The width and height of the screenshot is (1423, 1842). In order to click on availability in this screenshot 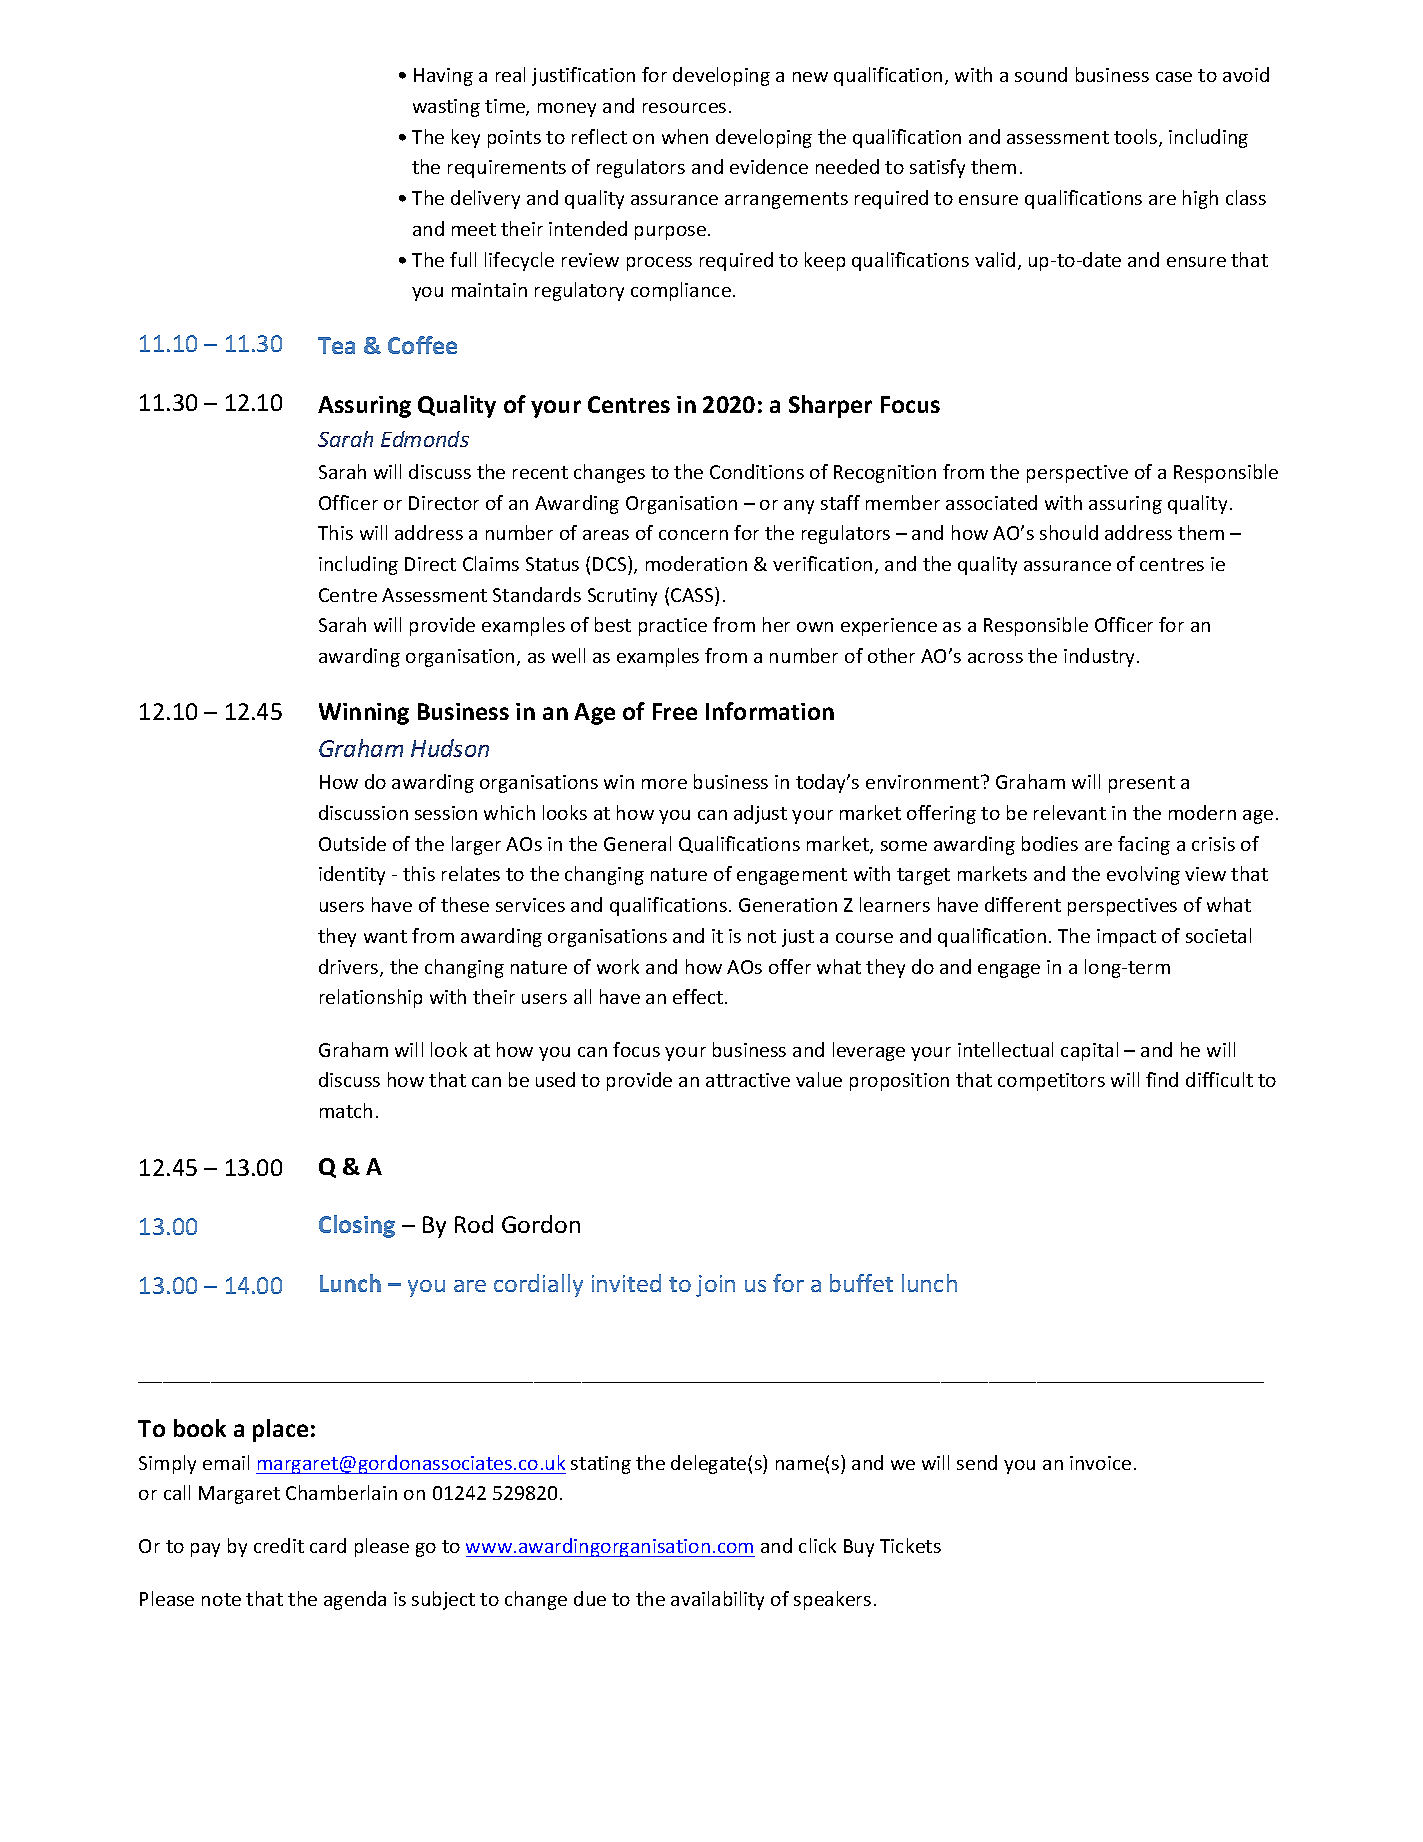, I will do `click(717, 1600)`.
